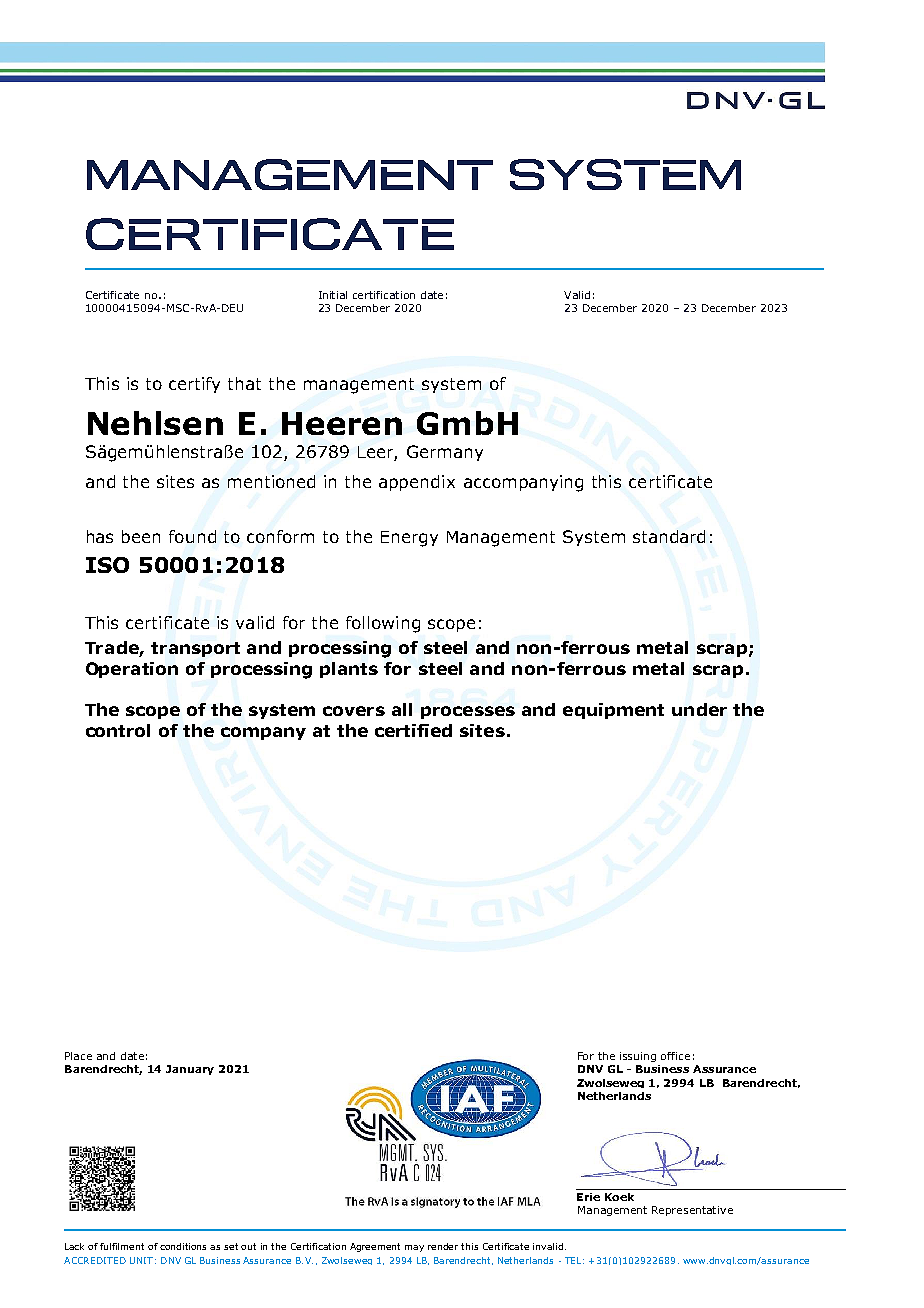 This screenshot has width=924, height=1308. I want to click on equipment, so click(613, 711).
